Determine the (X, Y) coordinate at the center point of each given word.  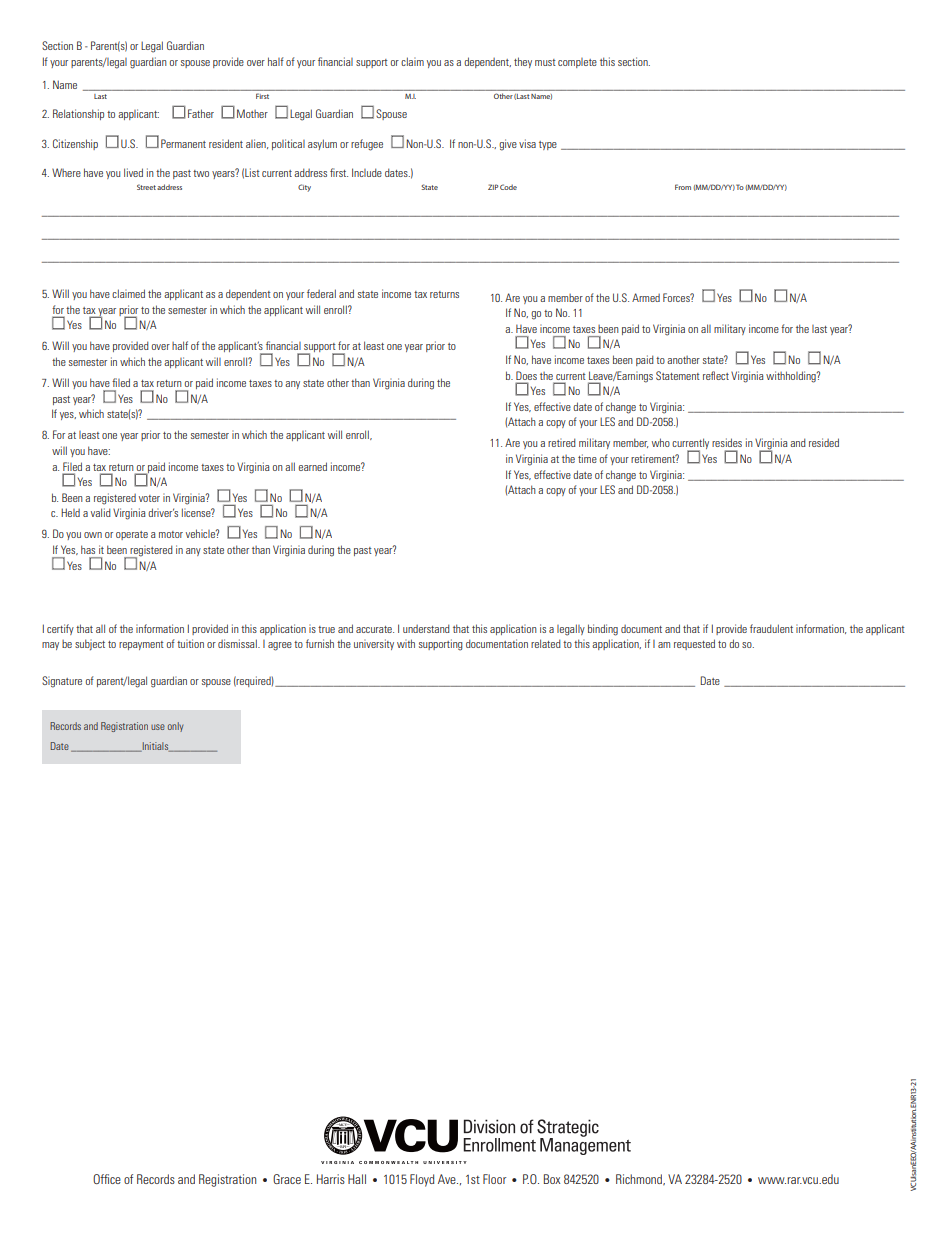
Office (107, 1179)
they (523, 62)
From (683, 187)
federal (321, 293)
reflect (716, 375)
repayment (141, 645)
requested (694, 644)
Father (201, 113)
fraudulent (771, 628)
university (374, 644)
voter (149, 498)
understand (426, 628)
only (175, 727)
